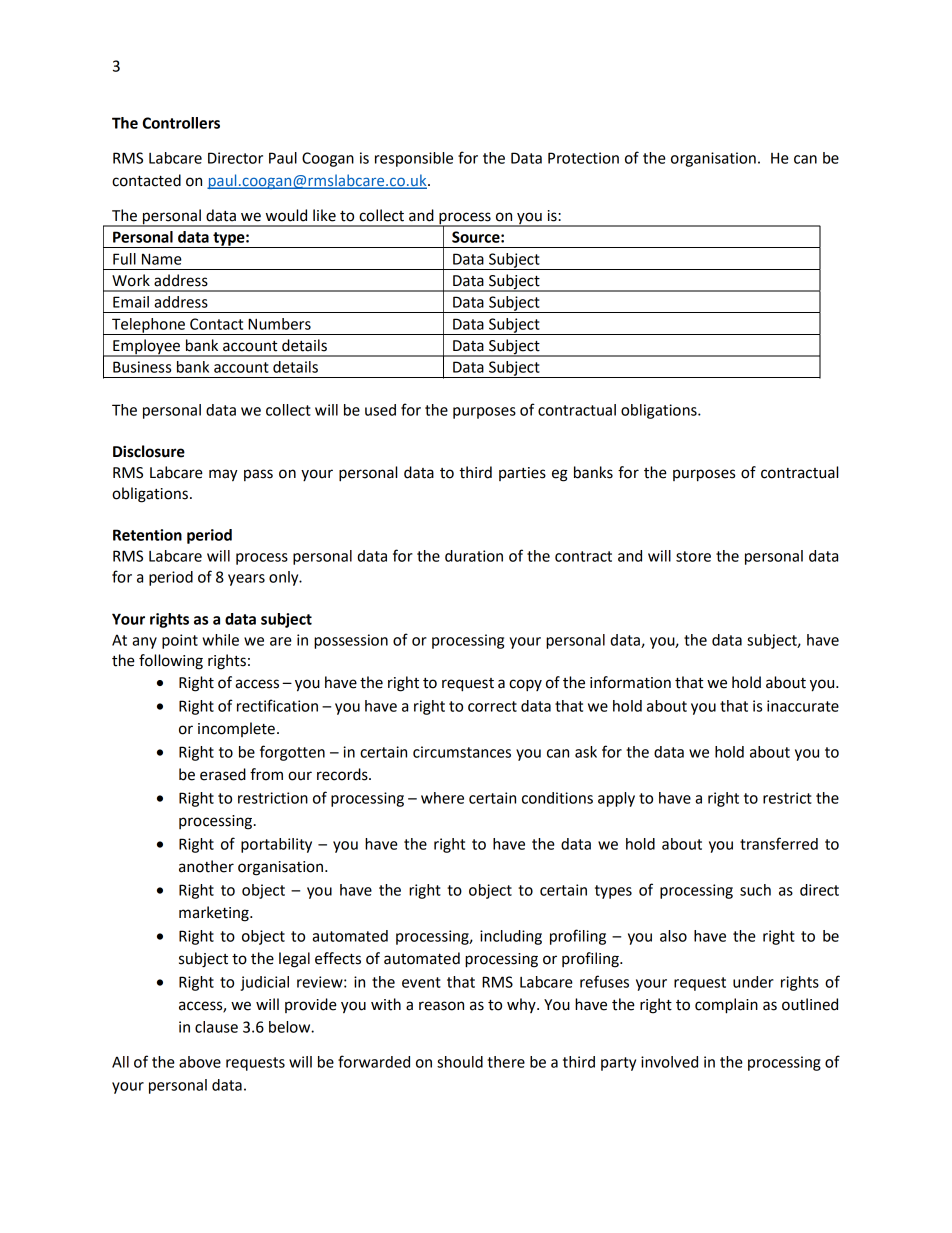  Describe the element at coordinates (206, 866) in the screenshot. I see `another` at that location.
